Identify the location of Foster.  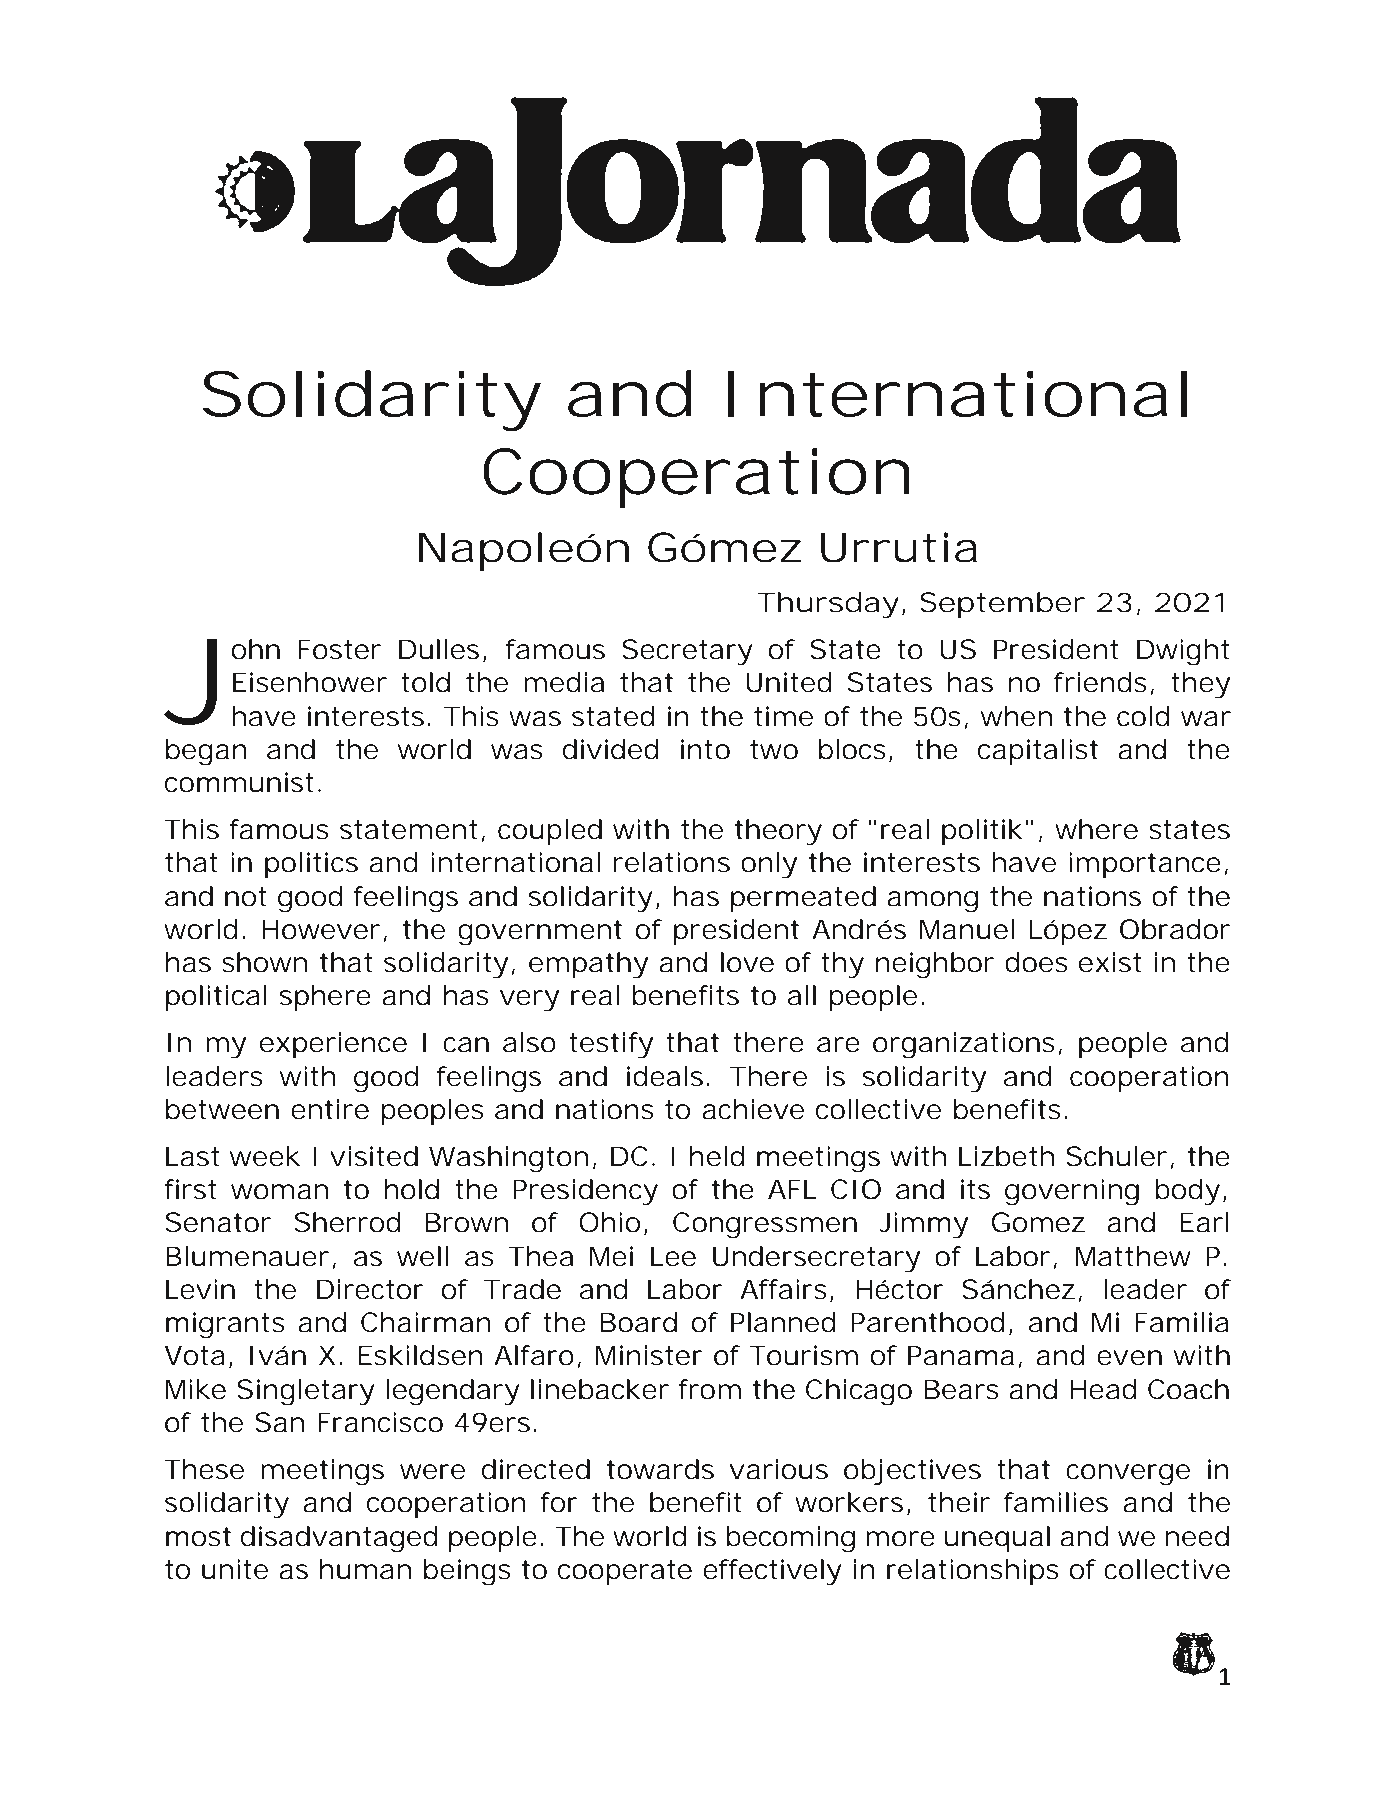
(339, 649).
